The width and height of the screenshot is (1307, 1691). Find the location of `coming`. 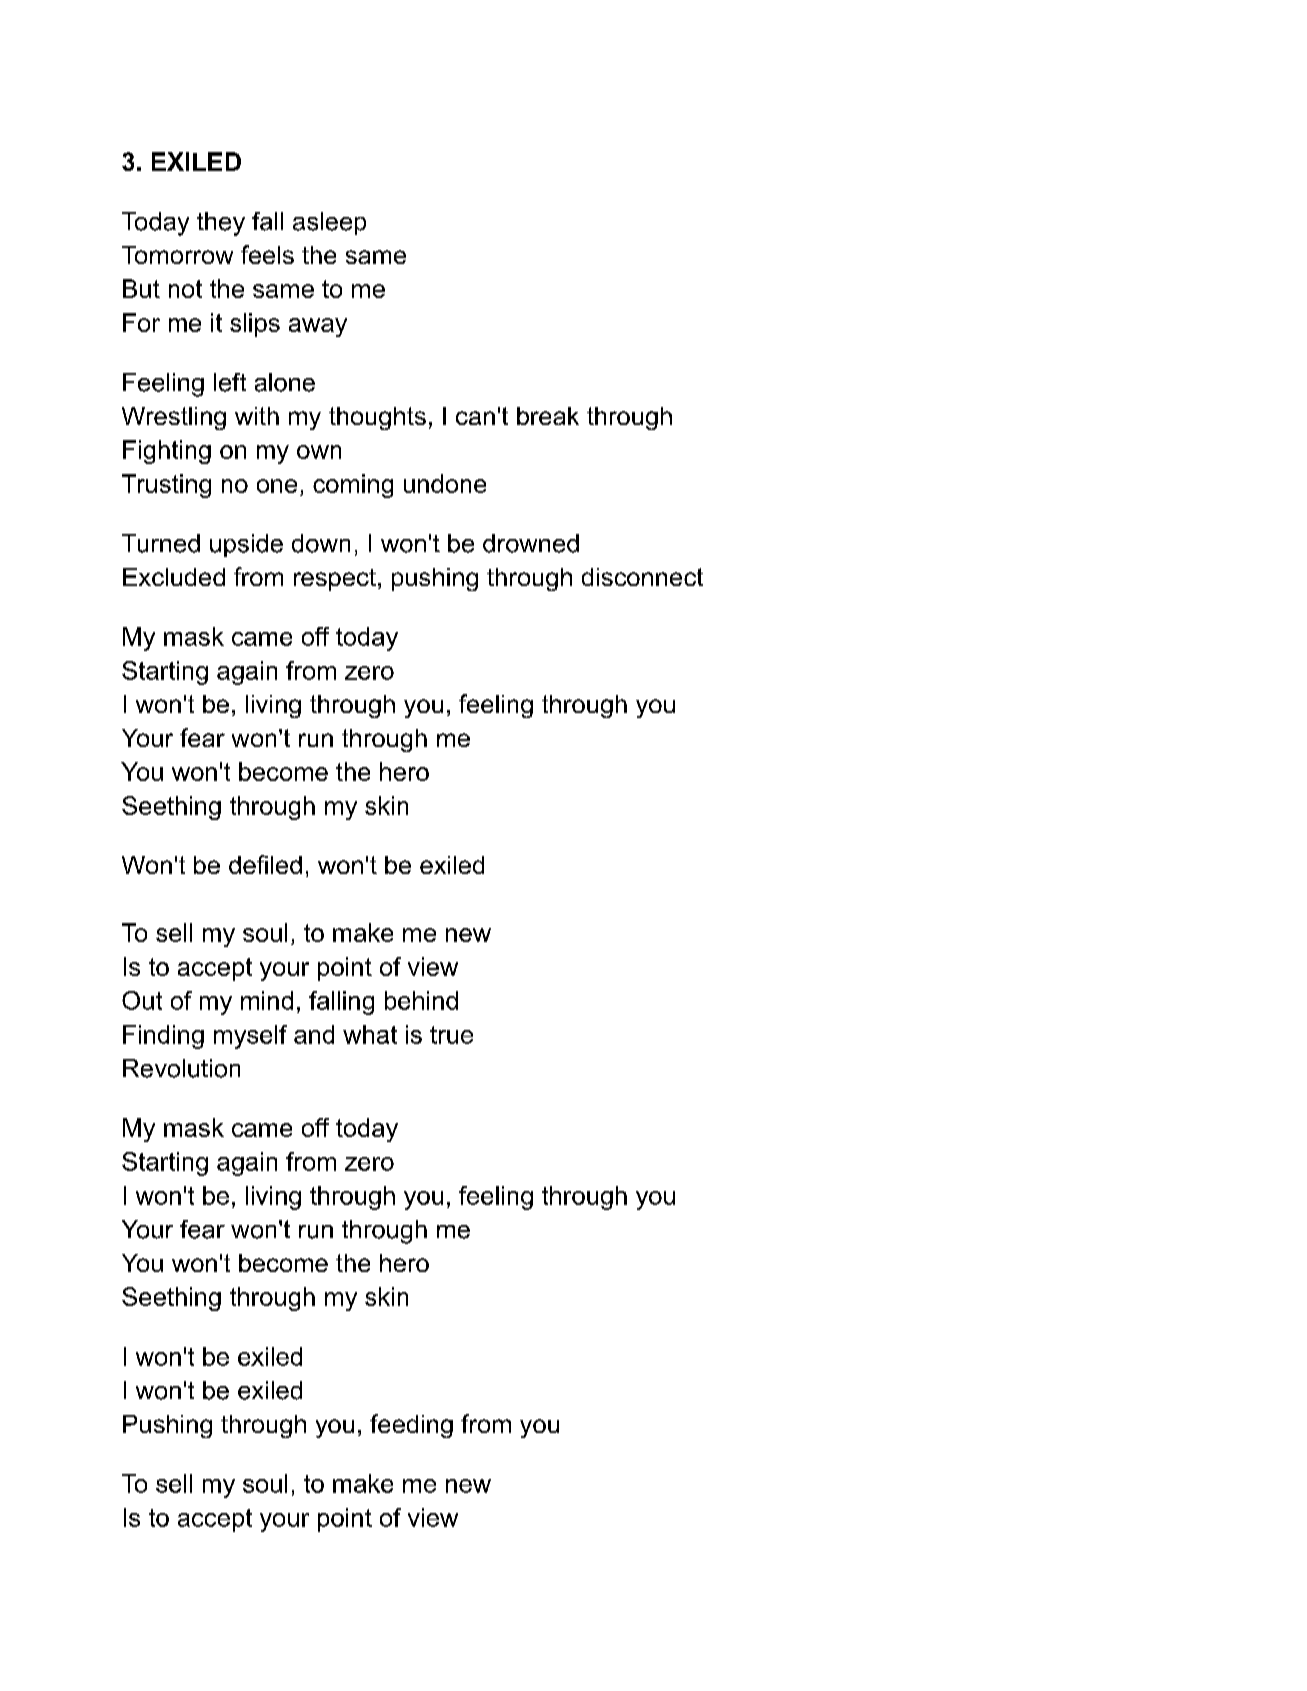

coming is located at coordinates (353, 486).
